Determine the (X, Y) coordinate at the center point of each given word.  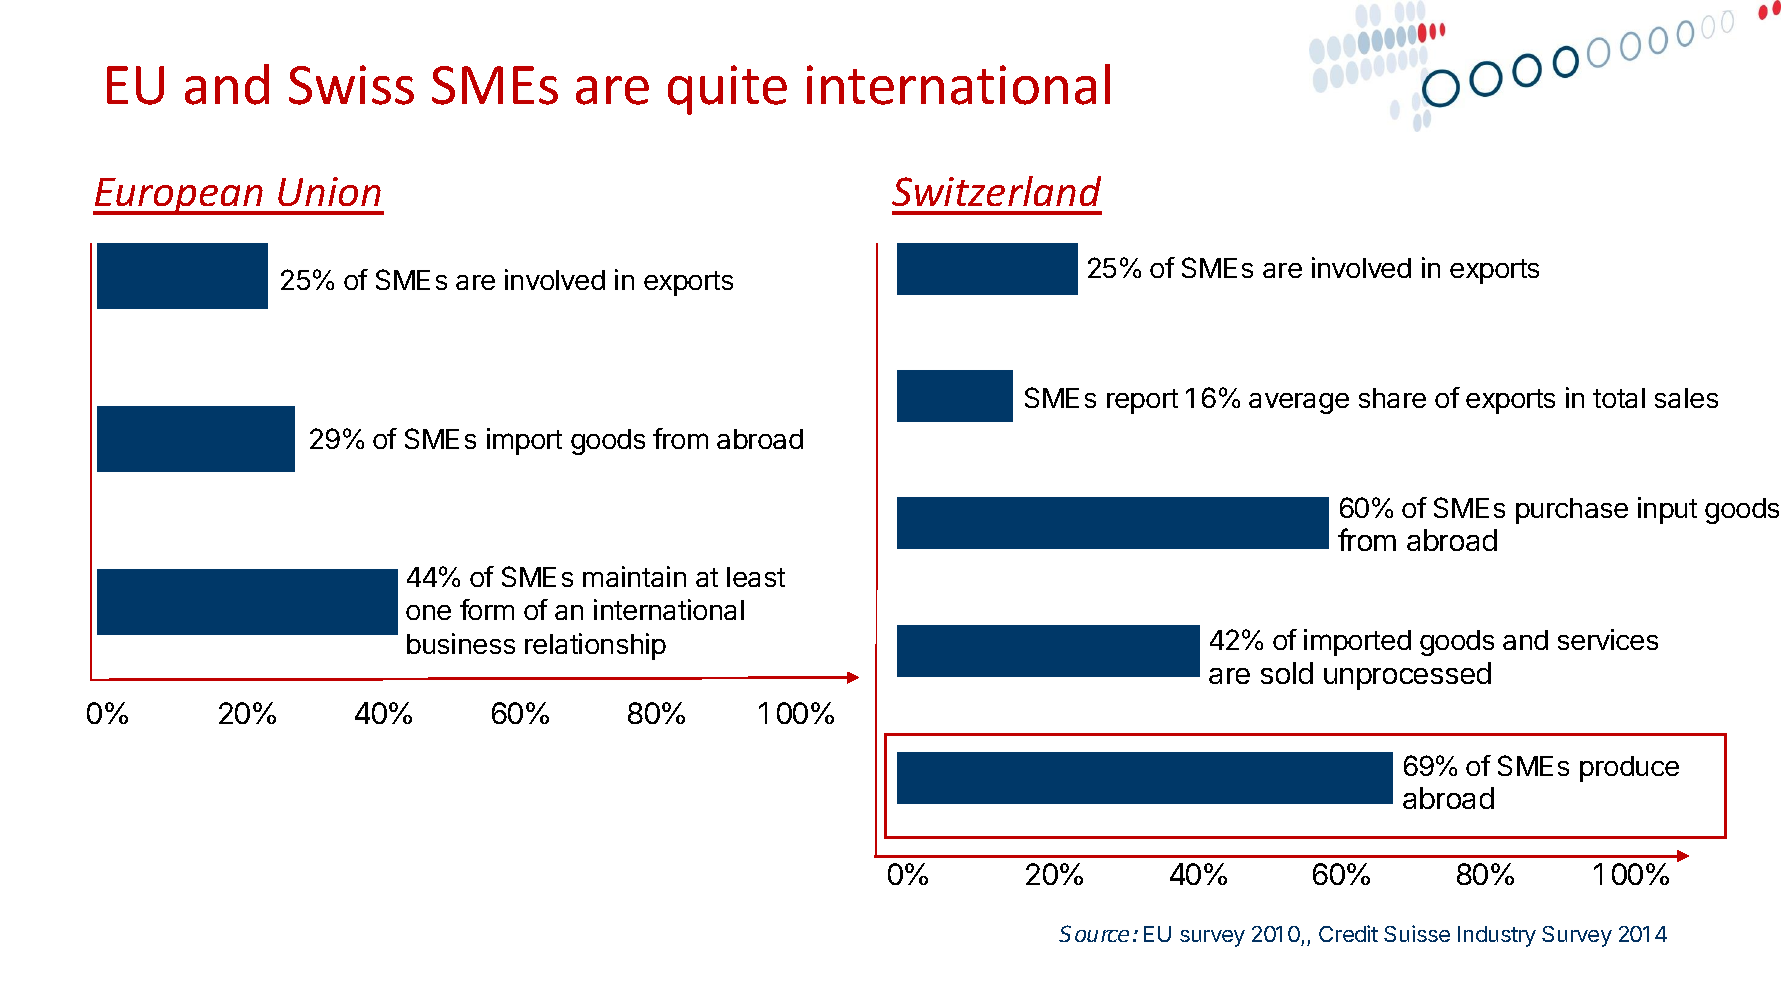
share (1392, 398)
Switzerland (996, 191)
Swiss (351, 85)
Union (329, 191)
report (1142, 401)
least (756, 577)
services (1608, 639)
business (461, 643)
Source (1094, 933)
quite (727, 90)
